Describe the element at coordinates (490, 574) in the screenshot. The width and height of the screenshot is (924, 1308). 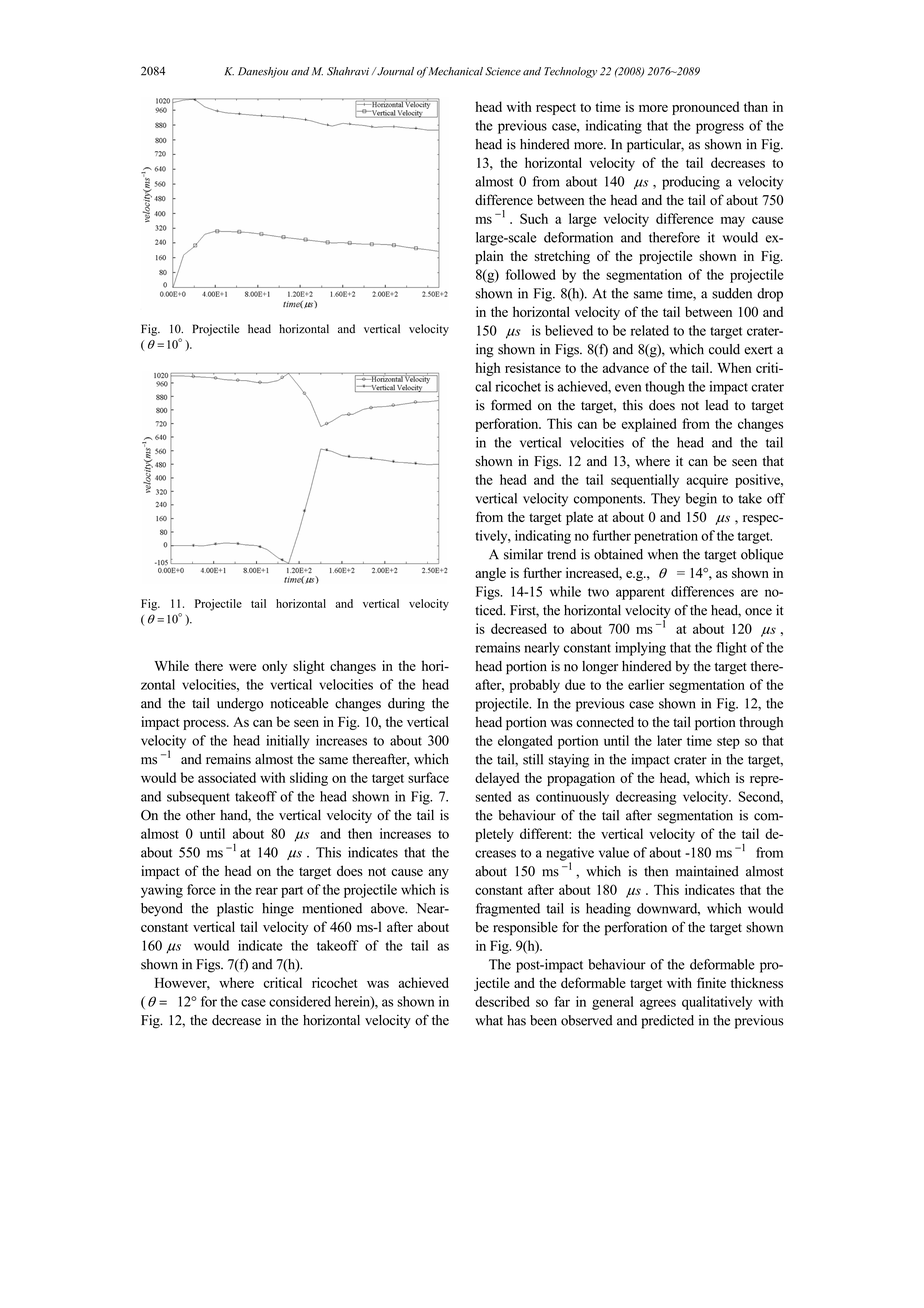
I see `angle` at that location.
